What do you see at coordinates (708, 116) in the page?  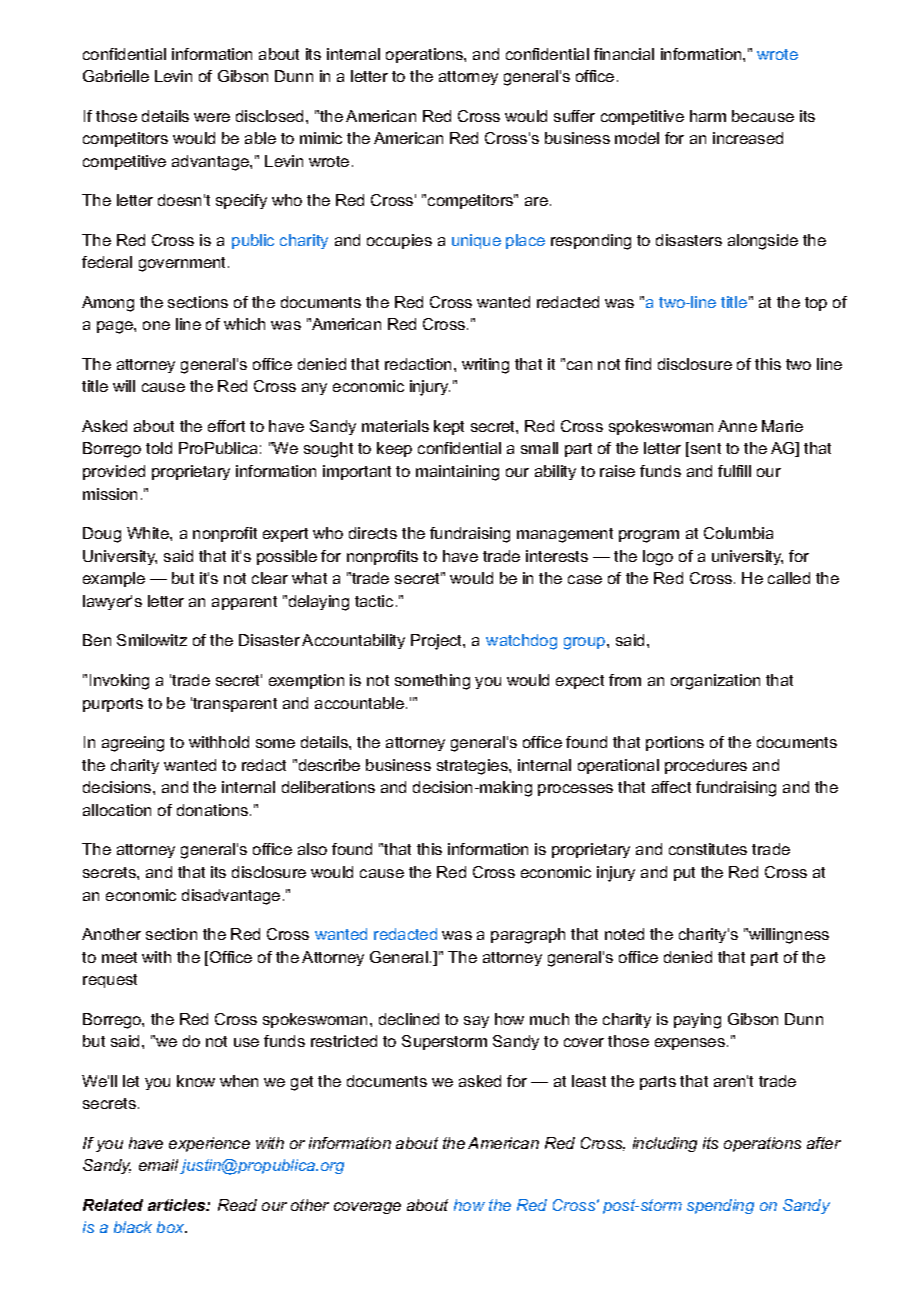 I see `harm` at bounding box center [708, 116].
